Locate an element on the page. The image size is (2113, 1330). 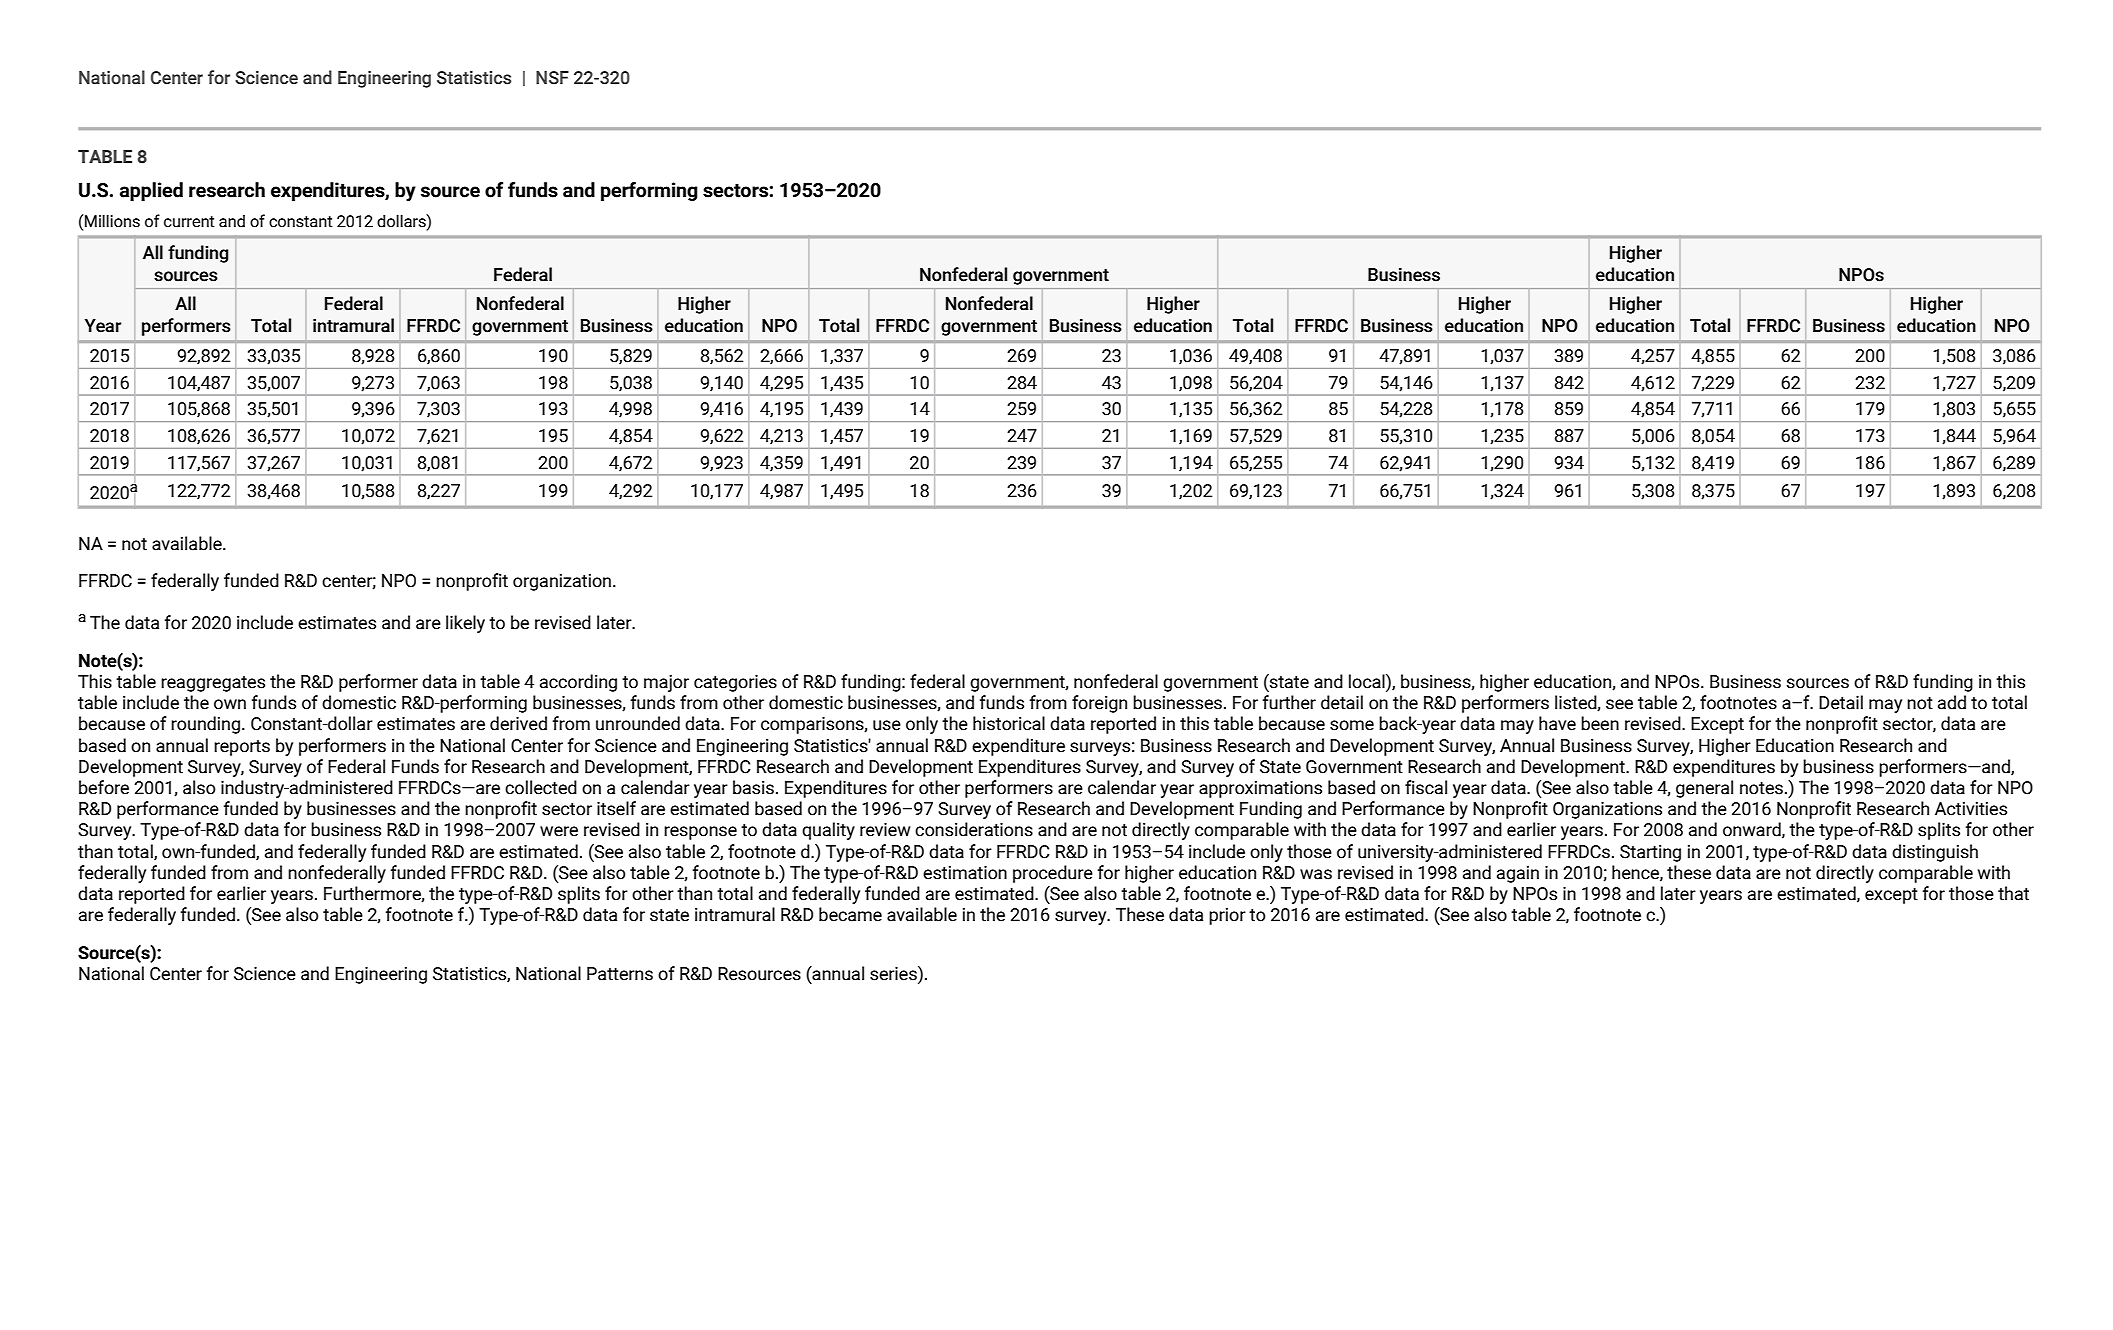
according is located at coordinates (578, 683).
